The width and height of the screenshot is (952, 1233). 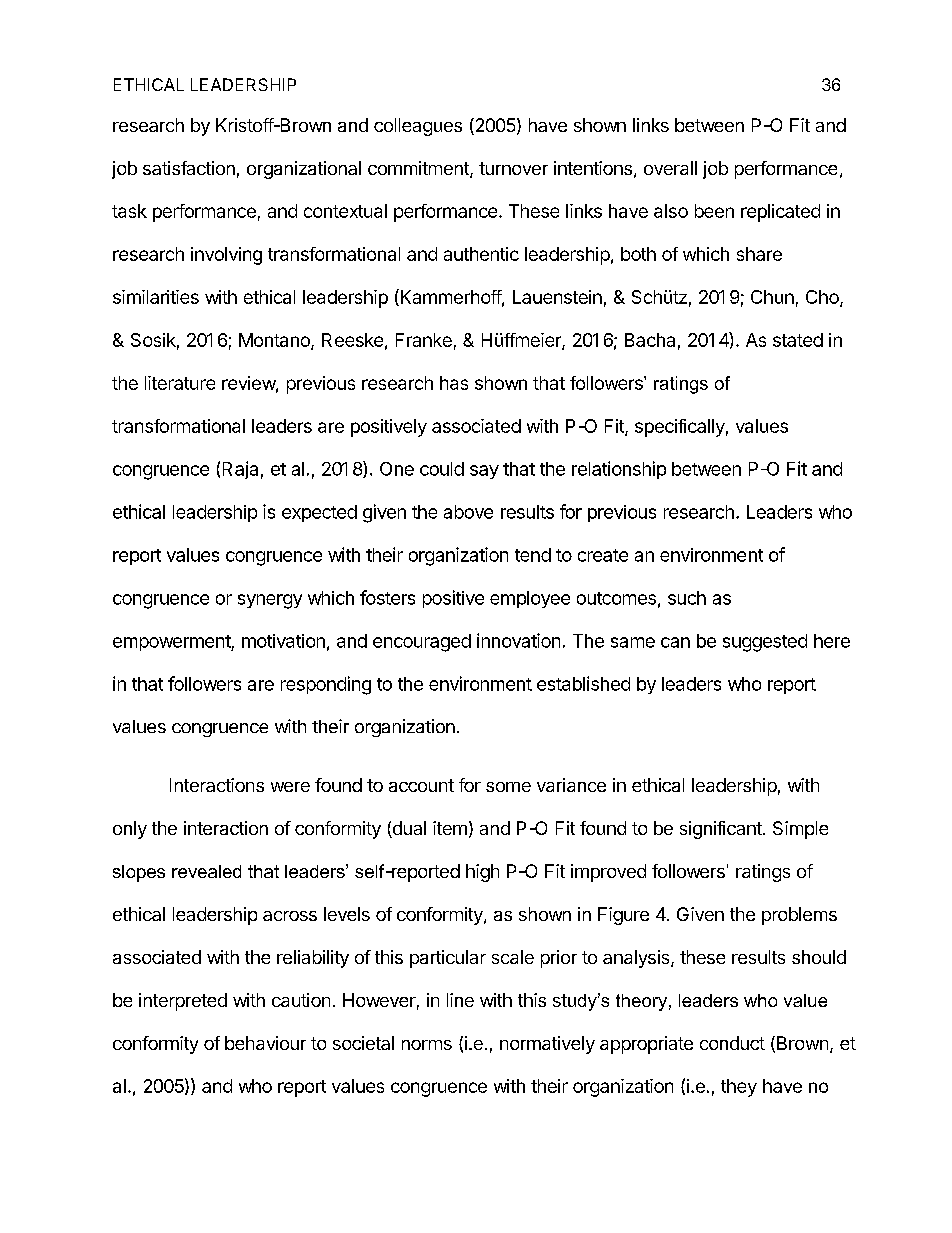 What do you see at coordinates (454, 383) in the screenshot?
I see `has` at bounding box center [454, 383].
